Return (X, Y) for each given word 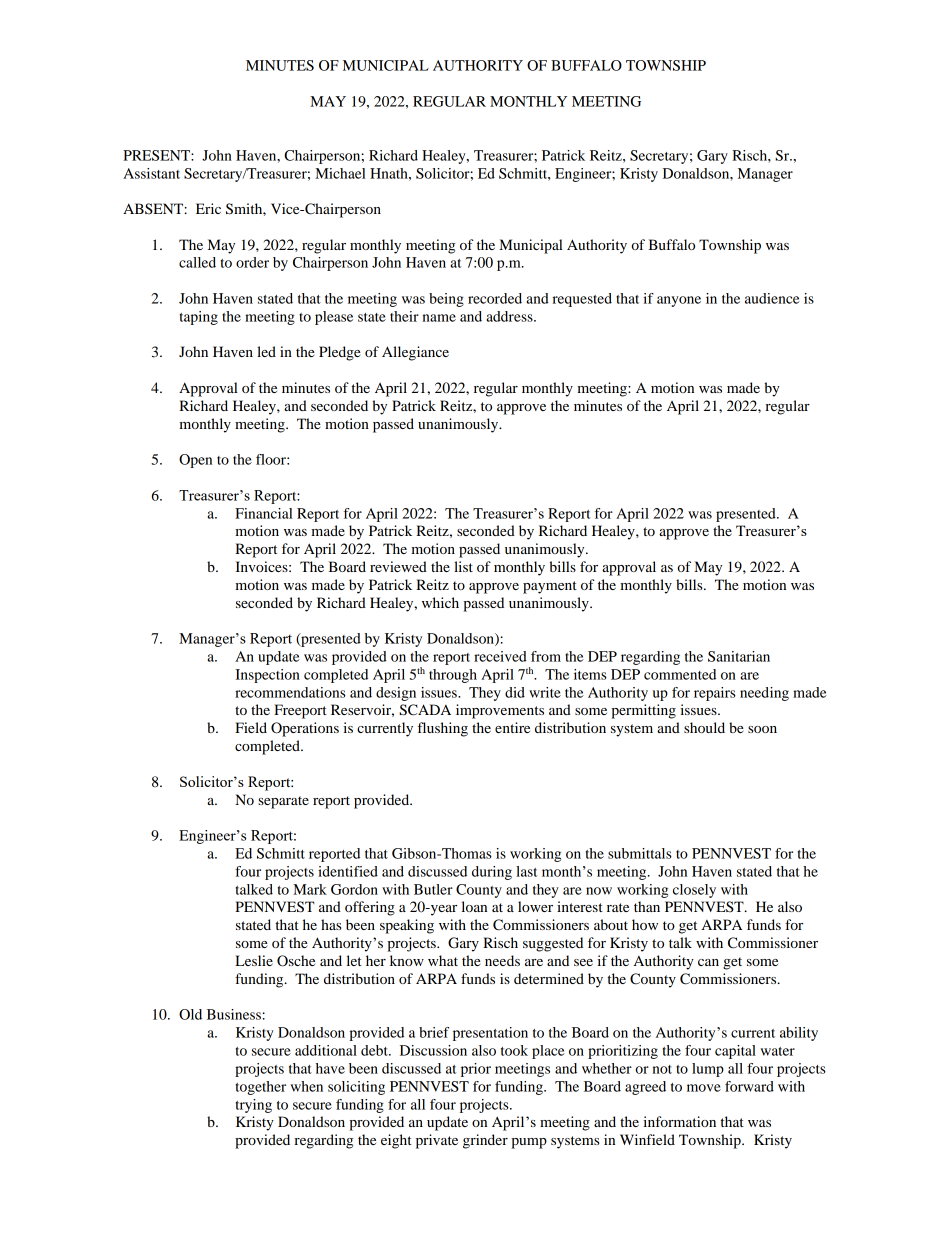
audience (772, 298)
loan (474, 906)
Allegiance (415, 353)
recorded (495, 298)
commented (680, 674)
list (463, 566)
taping (199, 318)
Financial (264, 513)
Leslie (254, 960)
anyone (679, 301)
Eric (208, 208)
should (704, 727)
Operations (305, 729)
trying (254, 1106)
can (708, 962)
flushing (443, 729)
